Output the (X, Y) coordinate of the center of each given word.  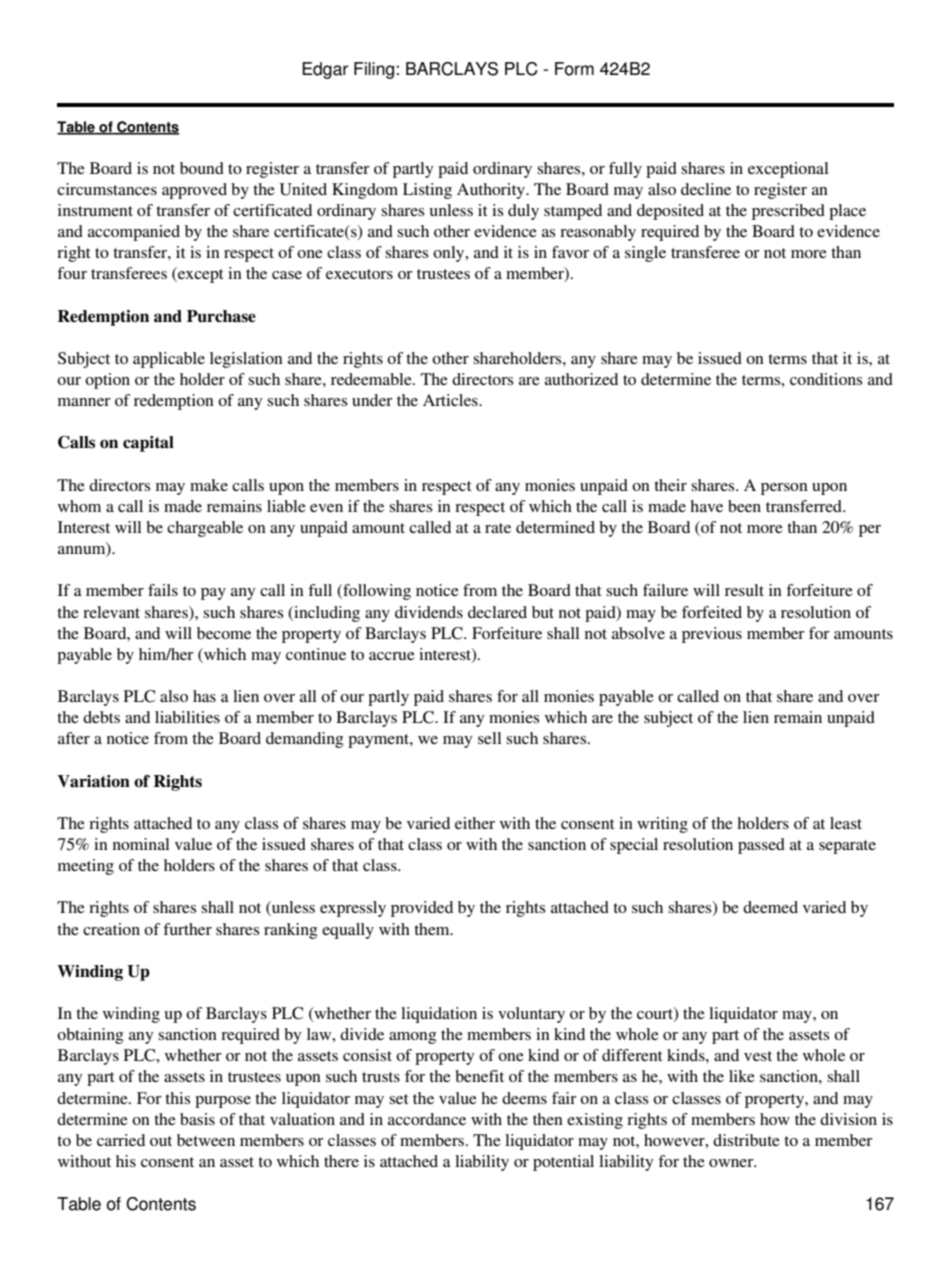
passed (761, 846)
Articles (451, 400)
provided (422, 909)
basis (197, 1119)
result (744, 590)
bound (202, 168)
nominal (141, 844)
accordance (427, 1119)
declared (497, 612)
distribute (746, 1140)
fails (163, 590)
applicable (169, 360)
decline (706, 189)
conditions (826, 379)
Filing (374, 70)
